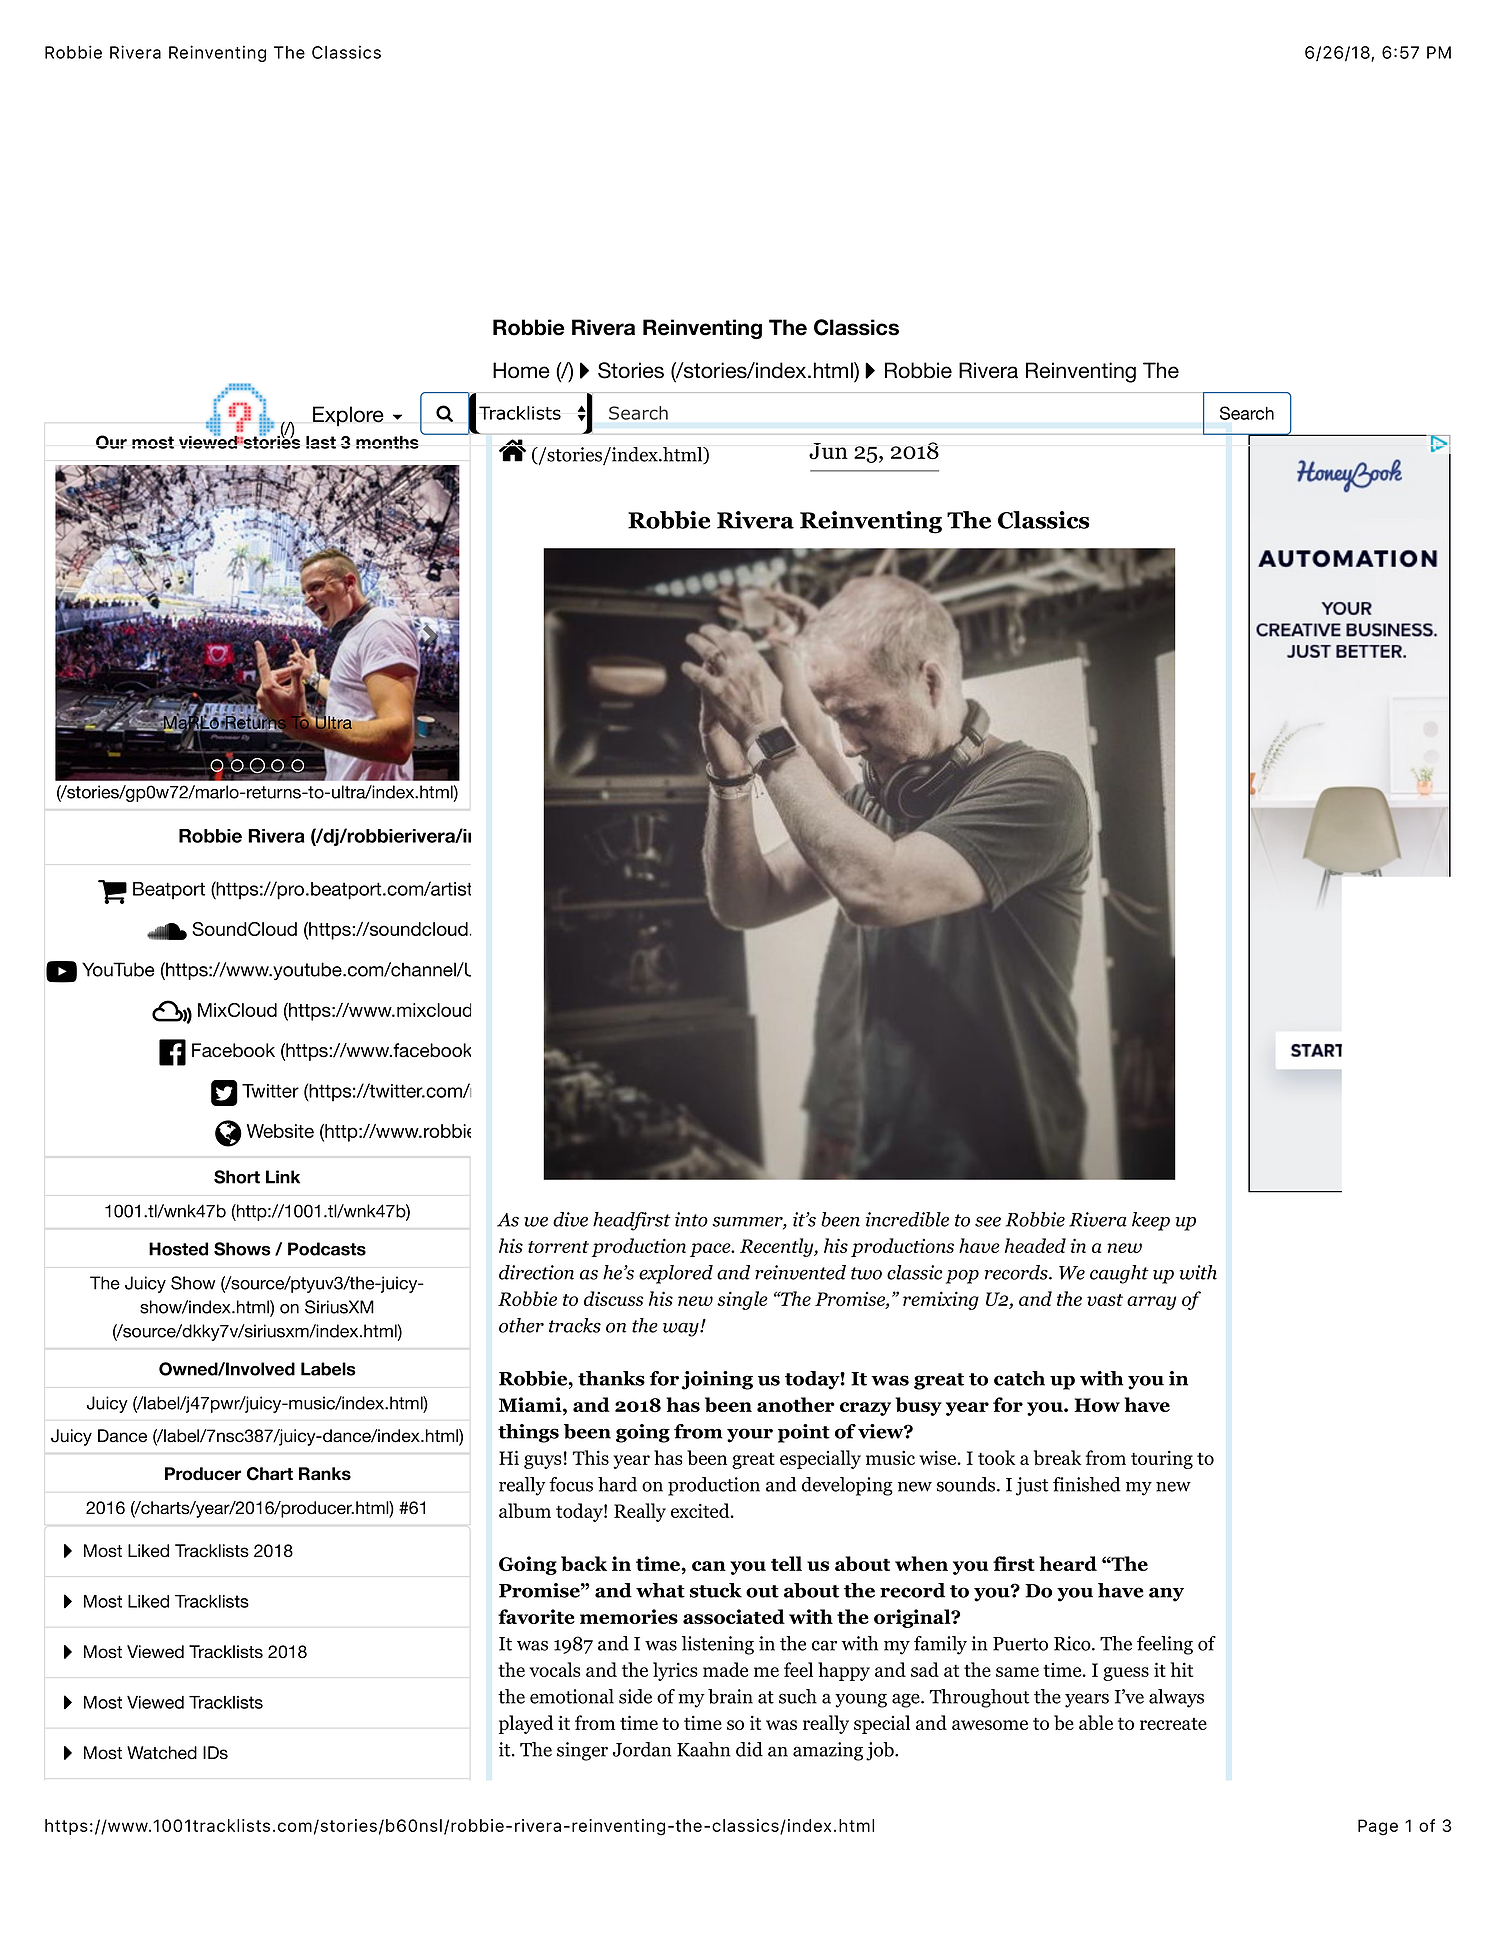  What do you see at coordinates (387, 442) in the screenshot?
I see `months` at bounding box center [387, 442].
